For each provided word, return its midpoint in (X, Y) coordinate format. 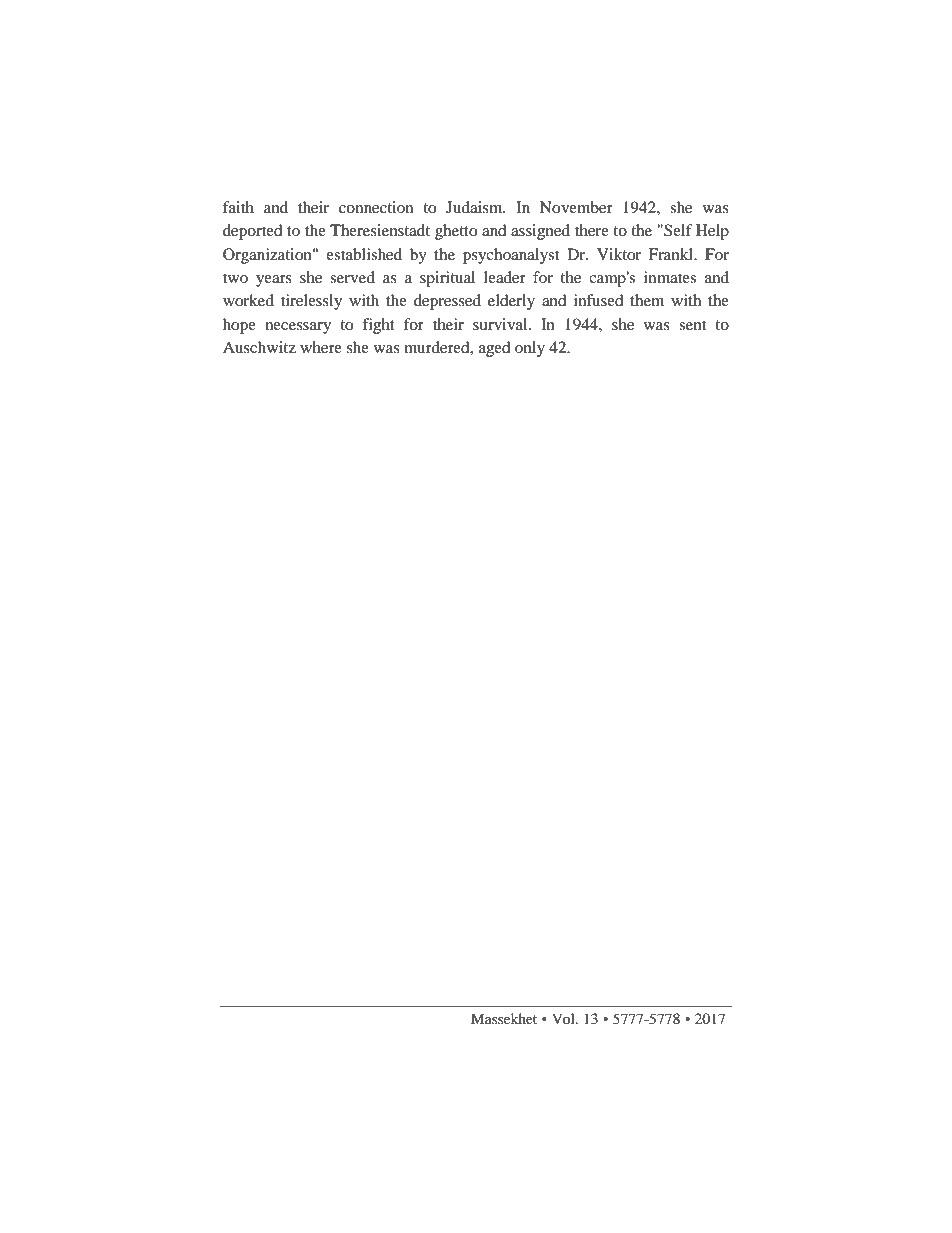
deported (253, 232)
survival (501, 324)
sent (692, 325)
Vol (564, 1018)
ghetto (456, 232)
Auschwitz (259, 347)
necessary (298, 328)
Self (677, 230)
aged (495, 349)
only (530, 349)
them (647, 300)
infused (599, 300)
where (321, 347)
